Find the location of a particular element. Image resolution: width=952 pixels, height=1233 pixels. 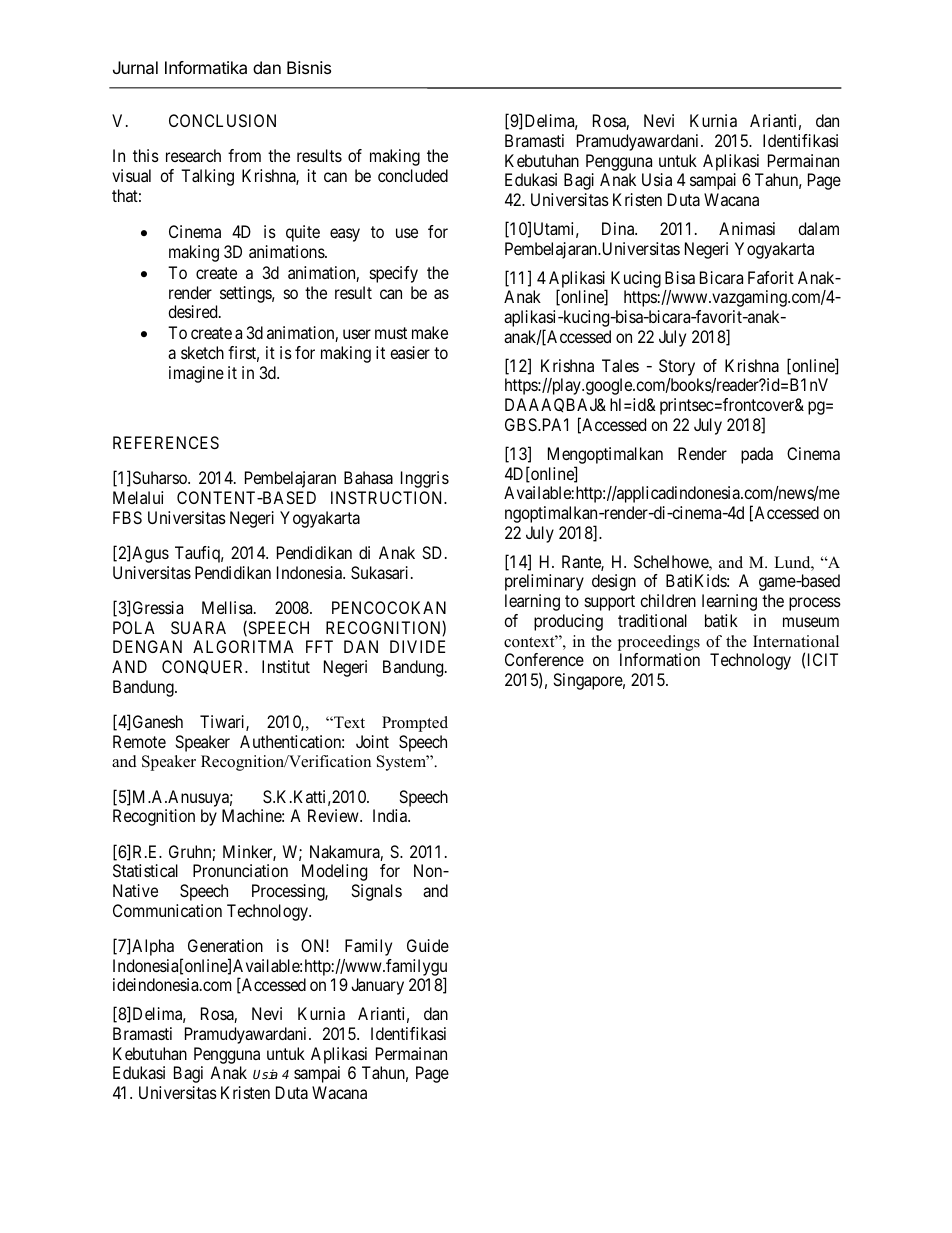

Prompted is located at coordinates (415, 724).
